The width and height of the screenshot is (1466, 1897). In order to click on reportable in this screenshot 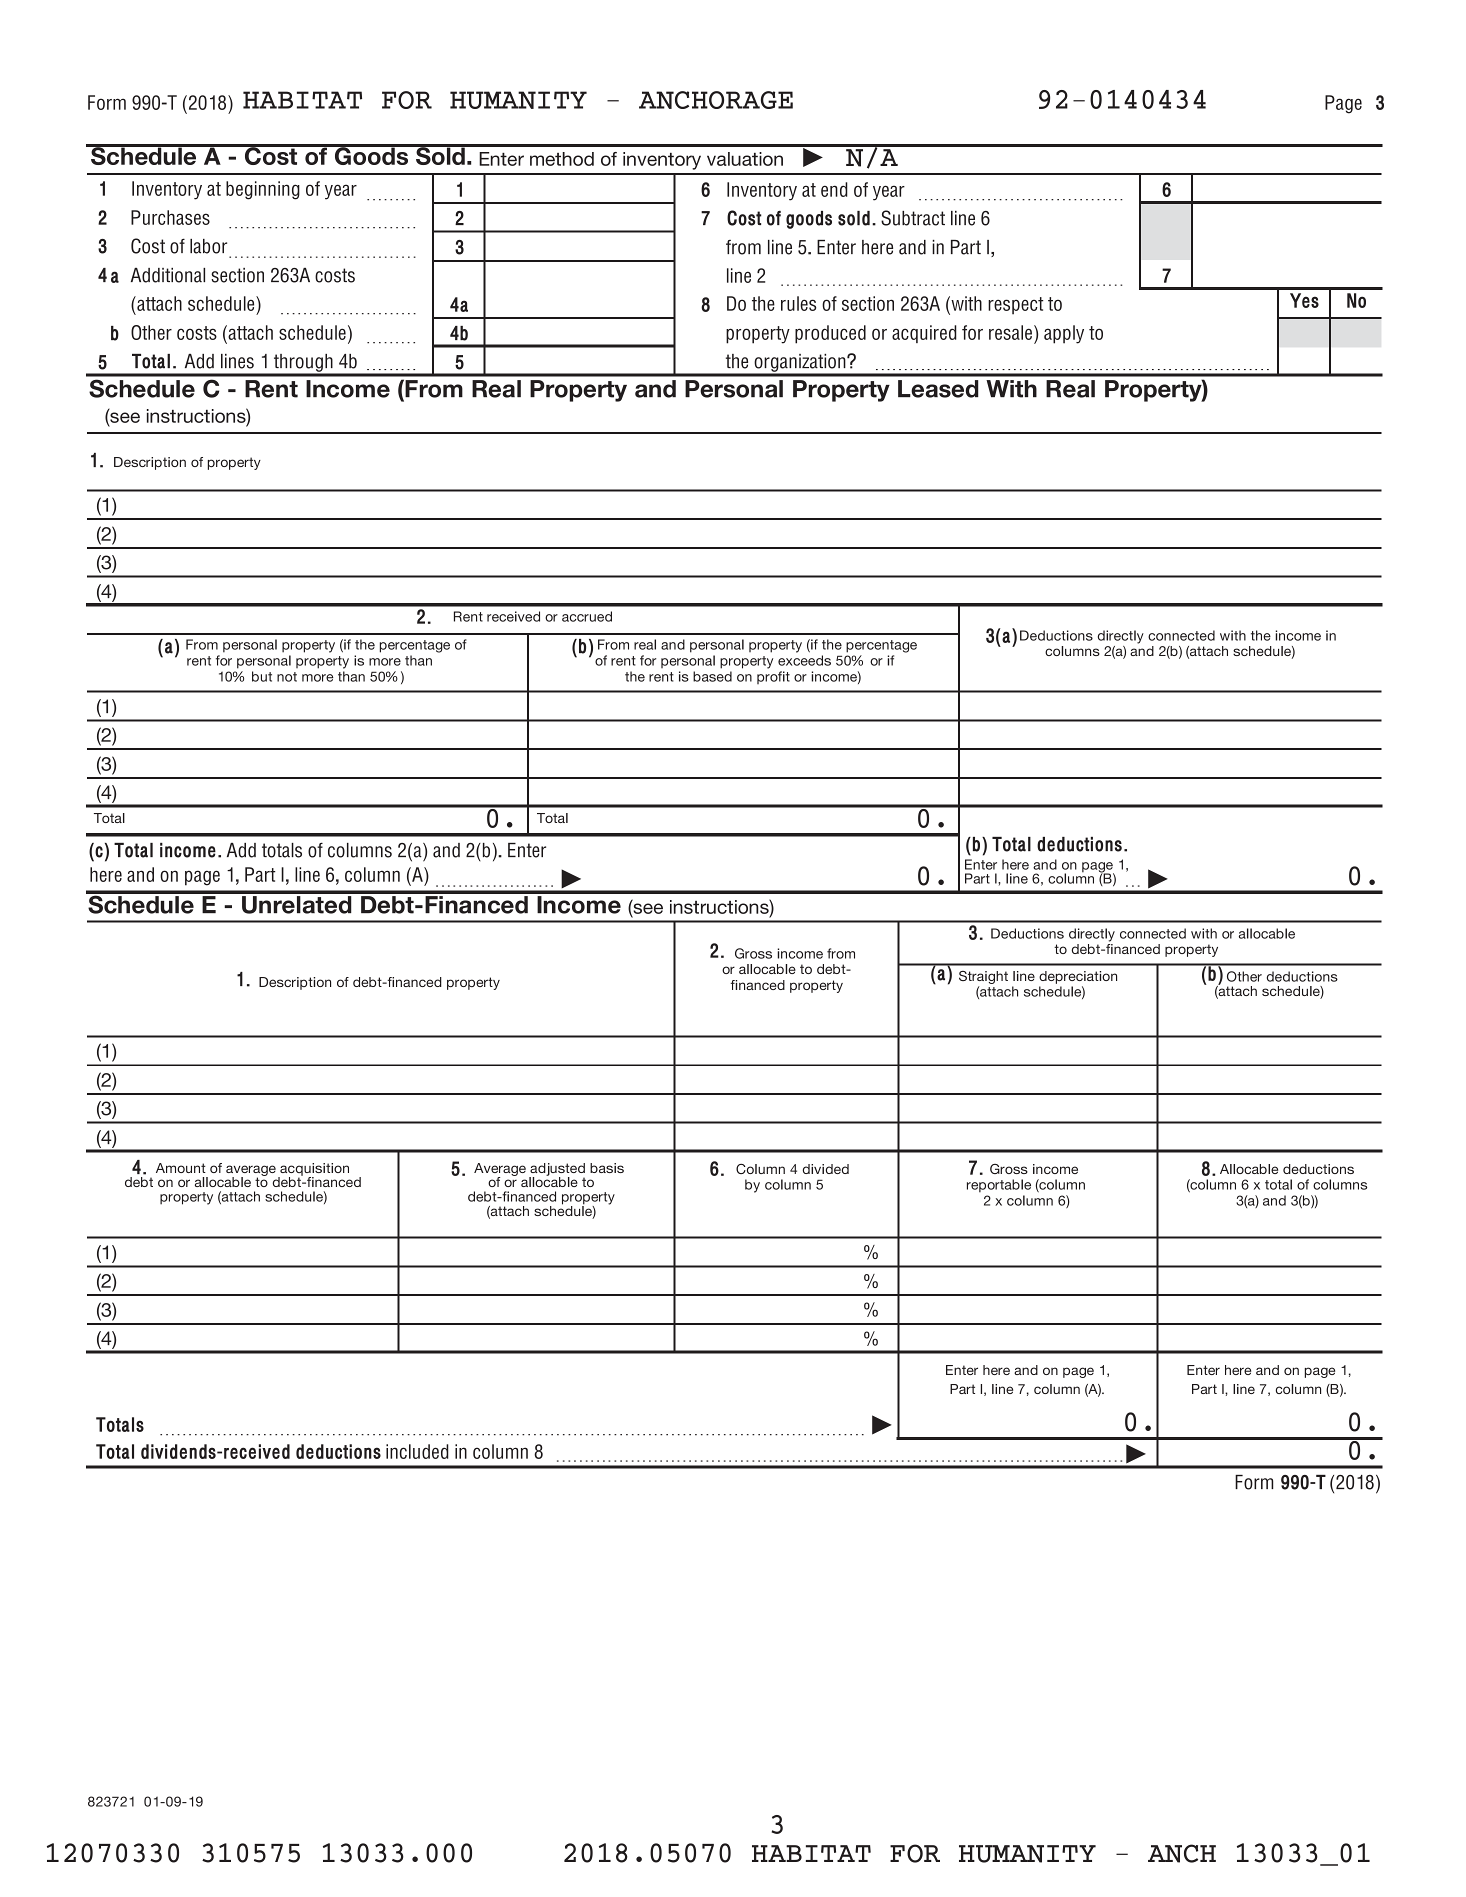, I will do `click(999, 1186)`.
